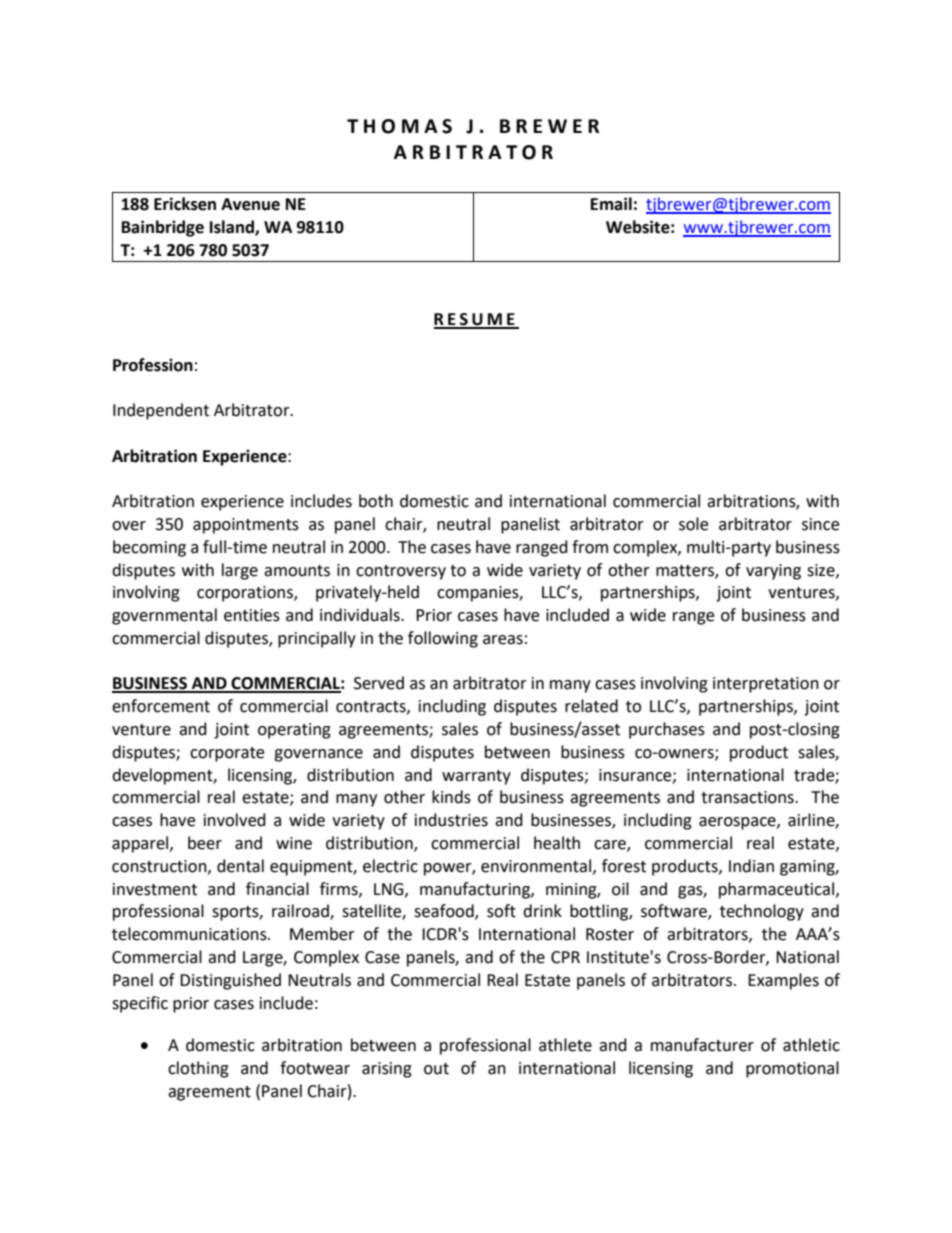 The image size is (952, 1233). Describe the element at coordinates (451, 820) in the screenshot. I see `industries` at that location.
